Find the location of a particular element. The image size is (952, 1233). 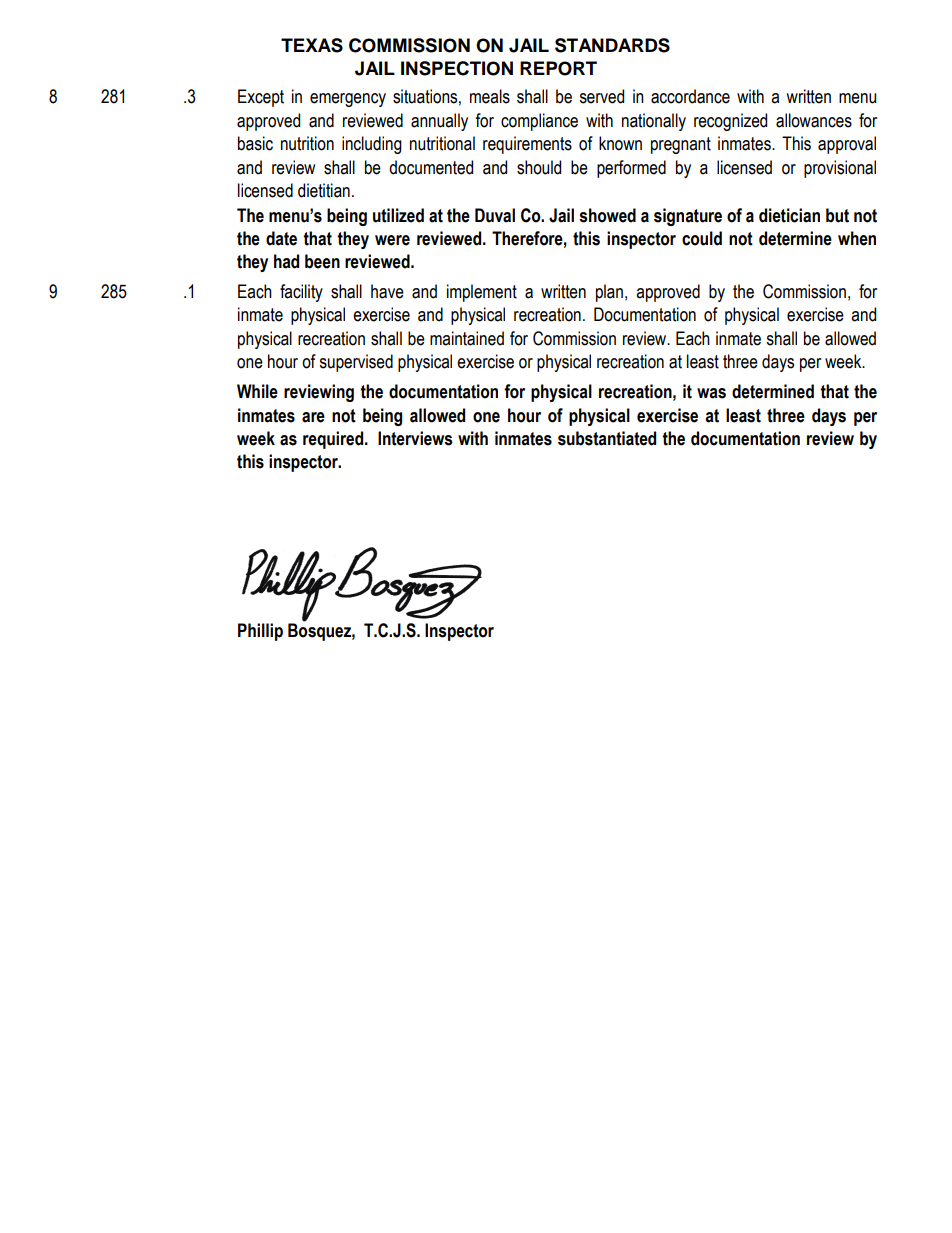

TEXAS is located at coordinates (312, 45).
